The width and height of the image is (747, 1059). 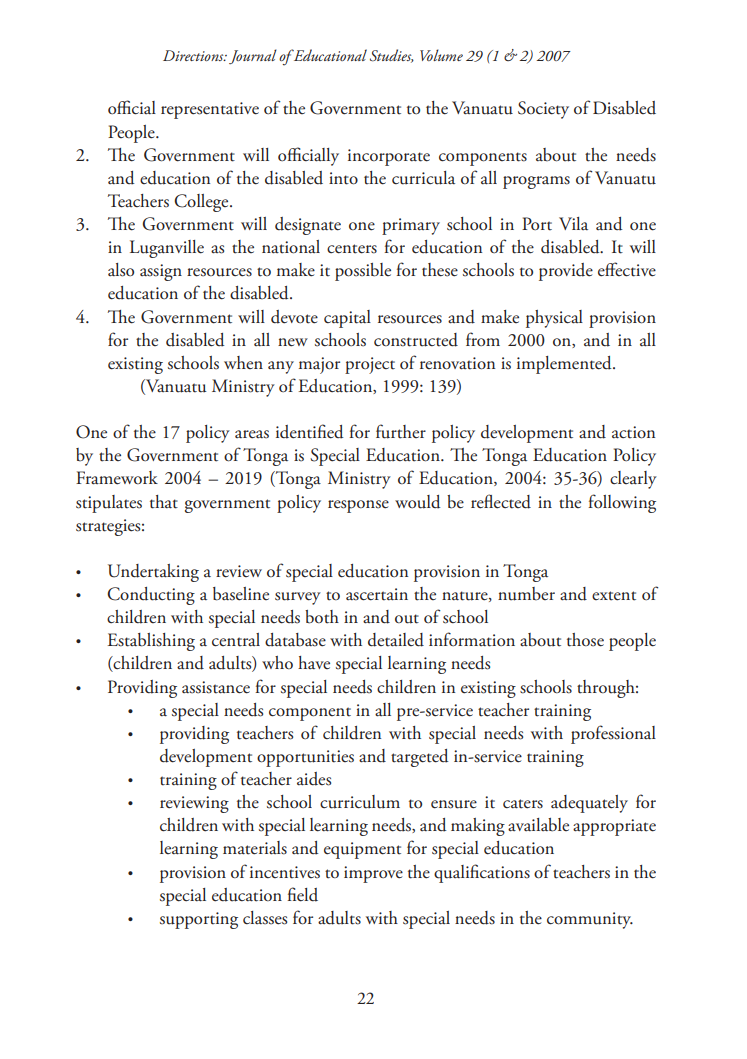 I want to click on implemented, so click(x=565, y=365).
